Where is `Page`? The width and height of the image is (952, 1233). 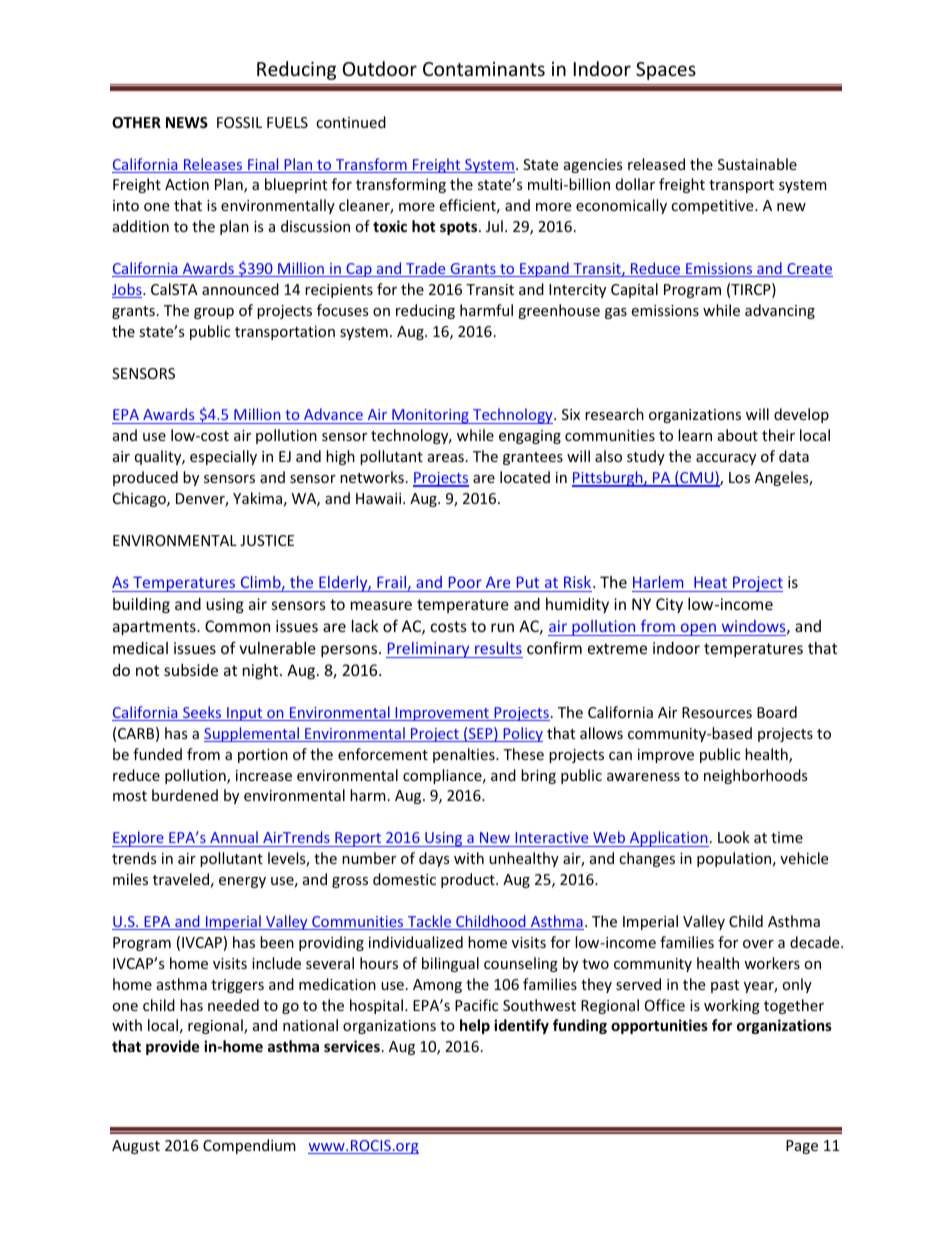 Page is located at coordinates (802, 1147).
